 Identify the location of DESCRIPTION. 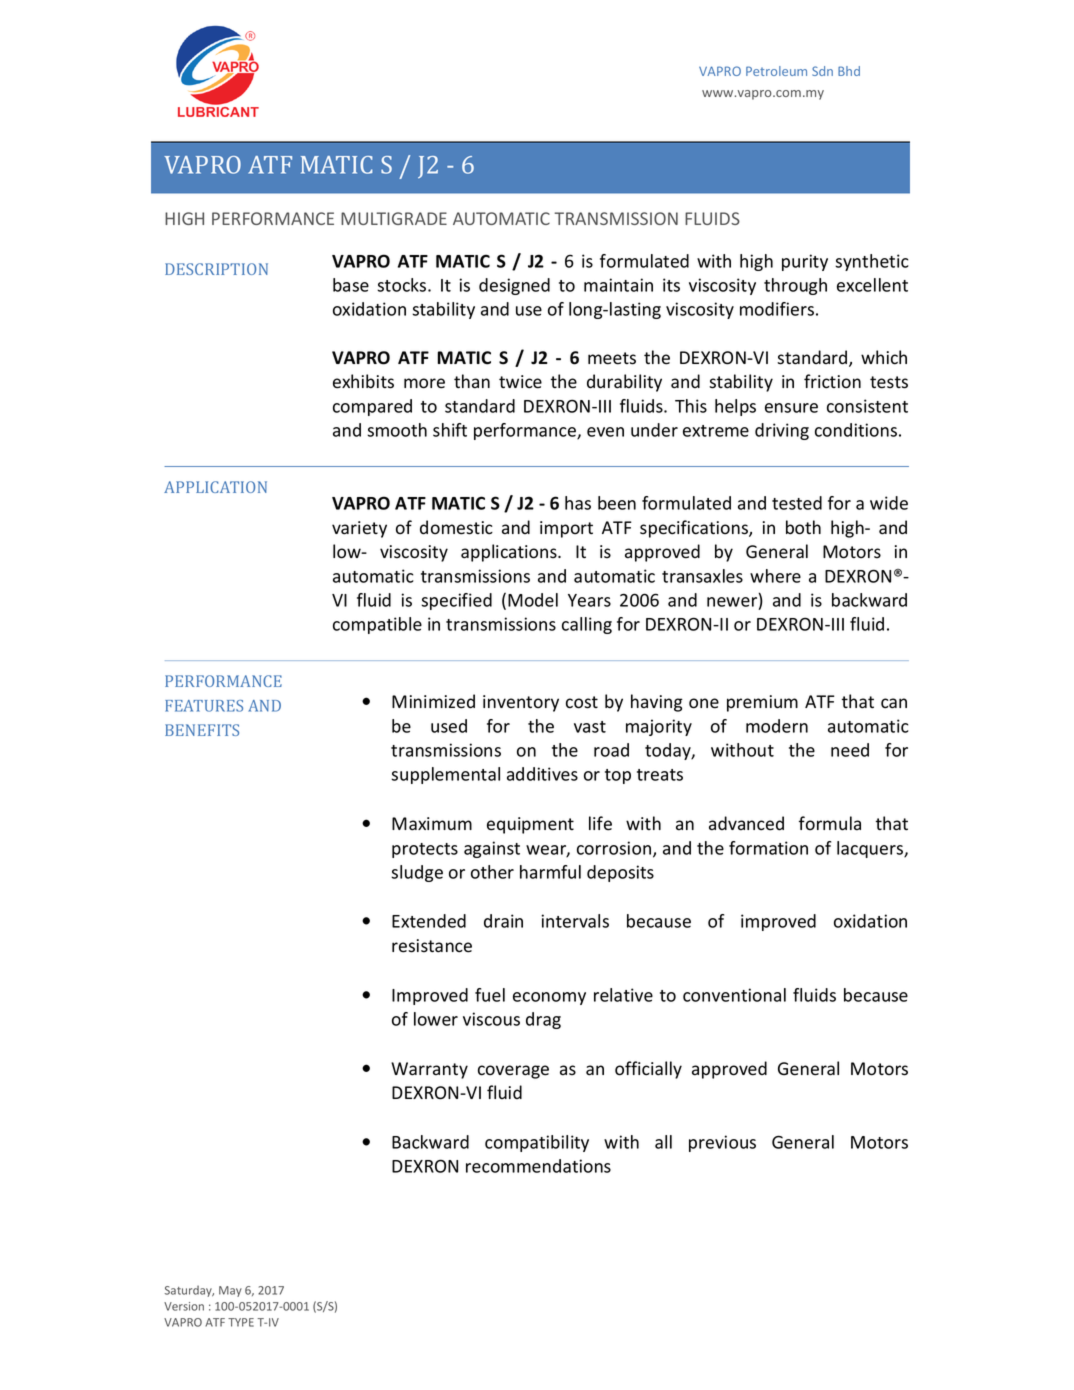
(216, 269).
